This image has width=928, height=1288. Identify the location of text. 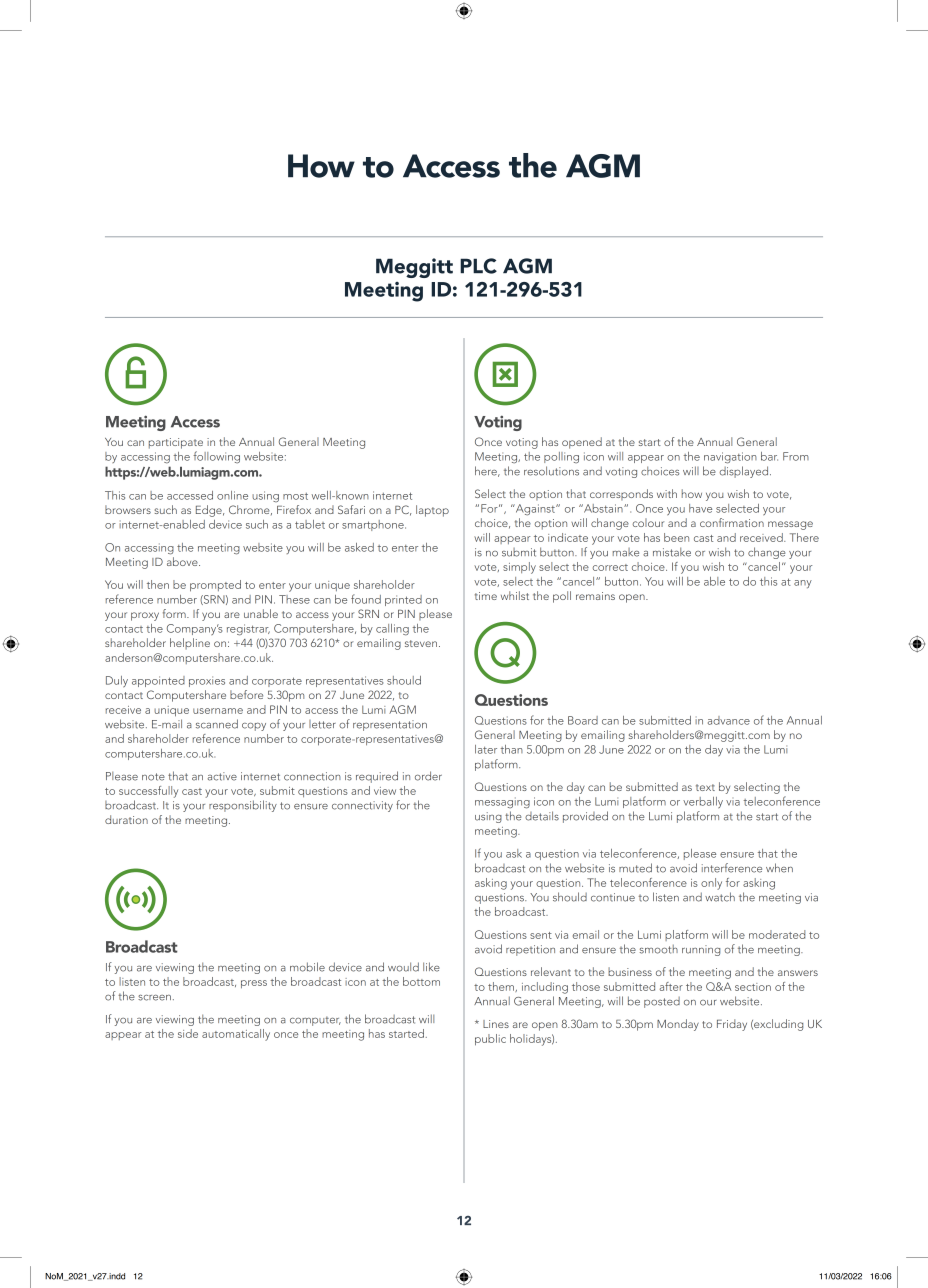
(705, 787).
